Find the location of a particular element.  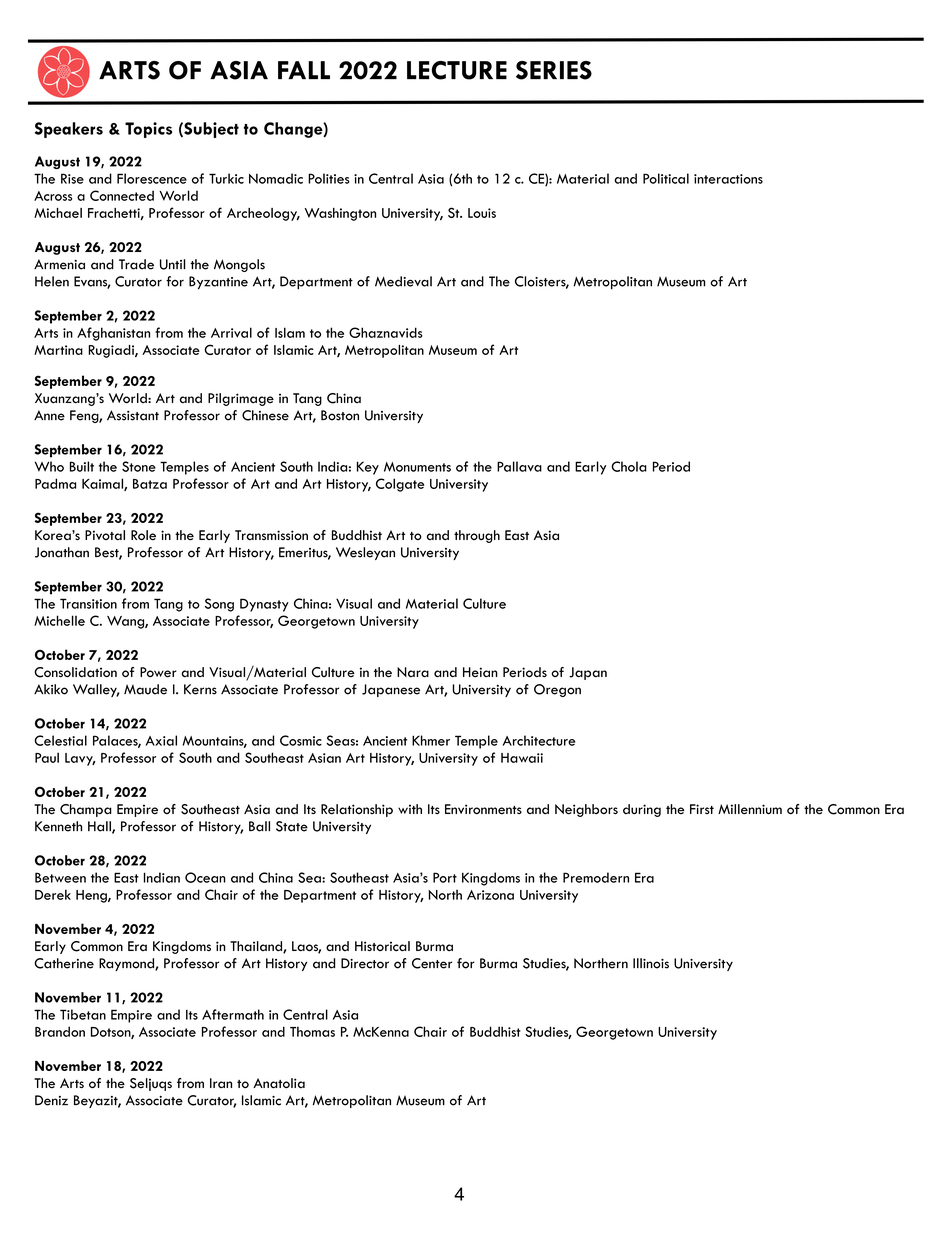

Topics is located at coordinates (148, 130).
